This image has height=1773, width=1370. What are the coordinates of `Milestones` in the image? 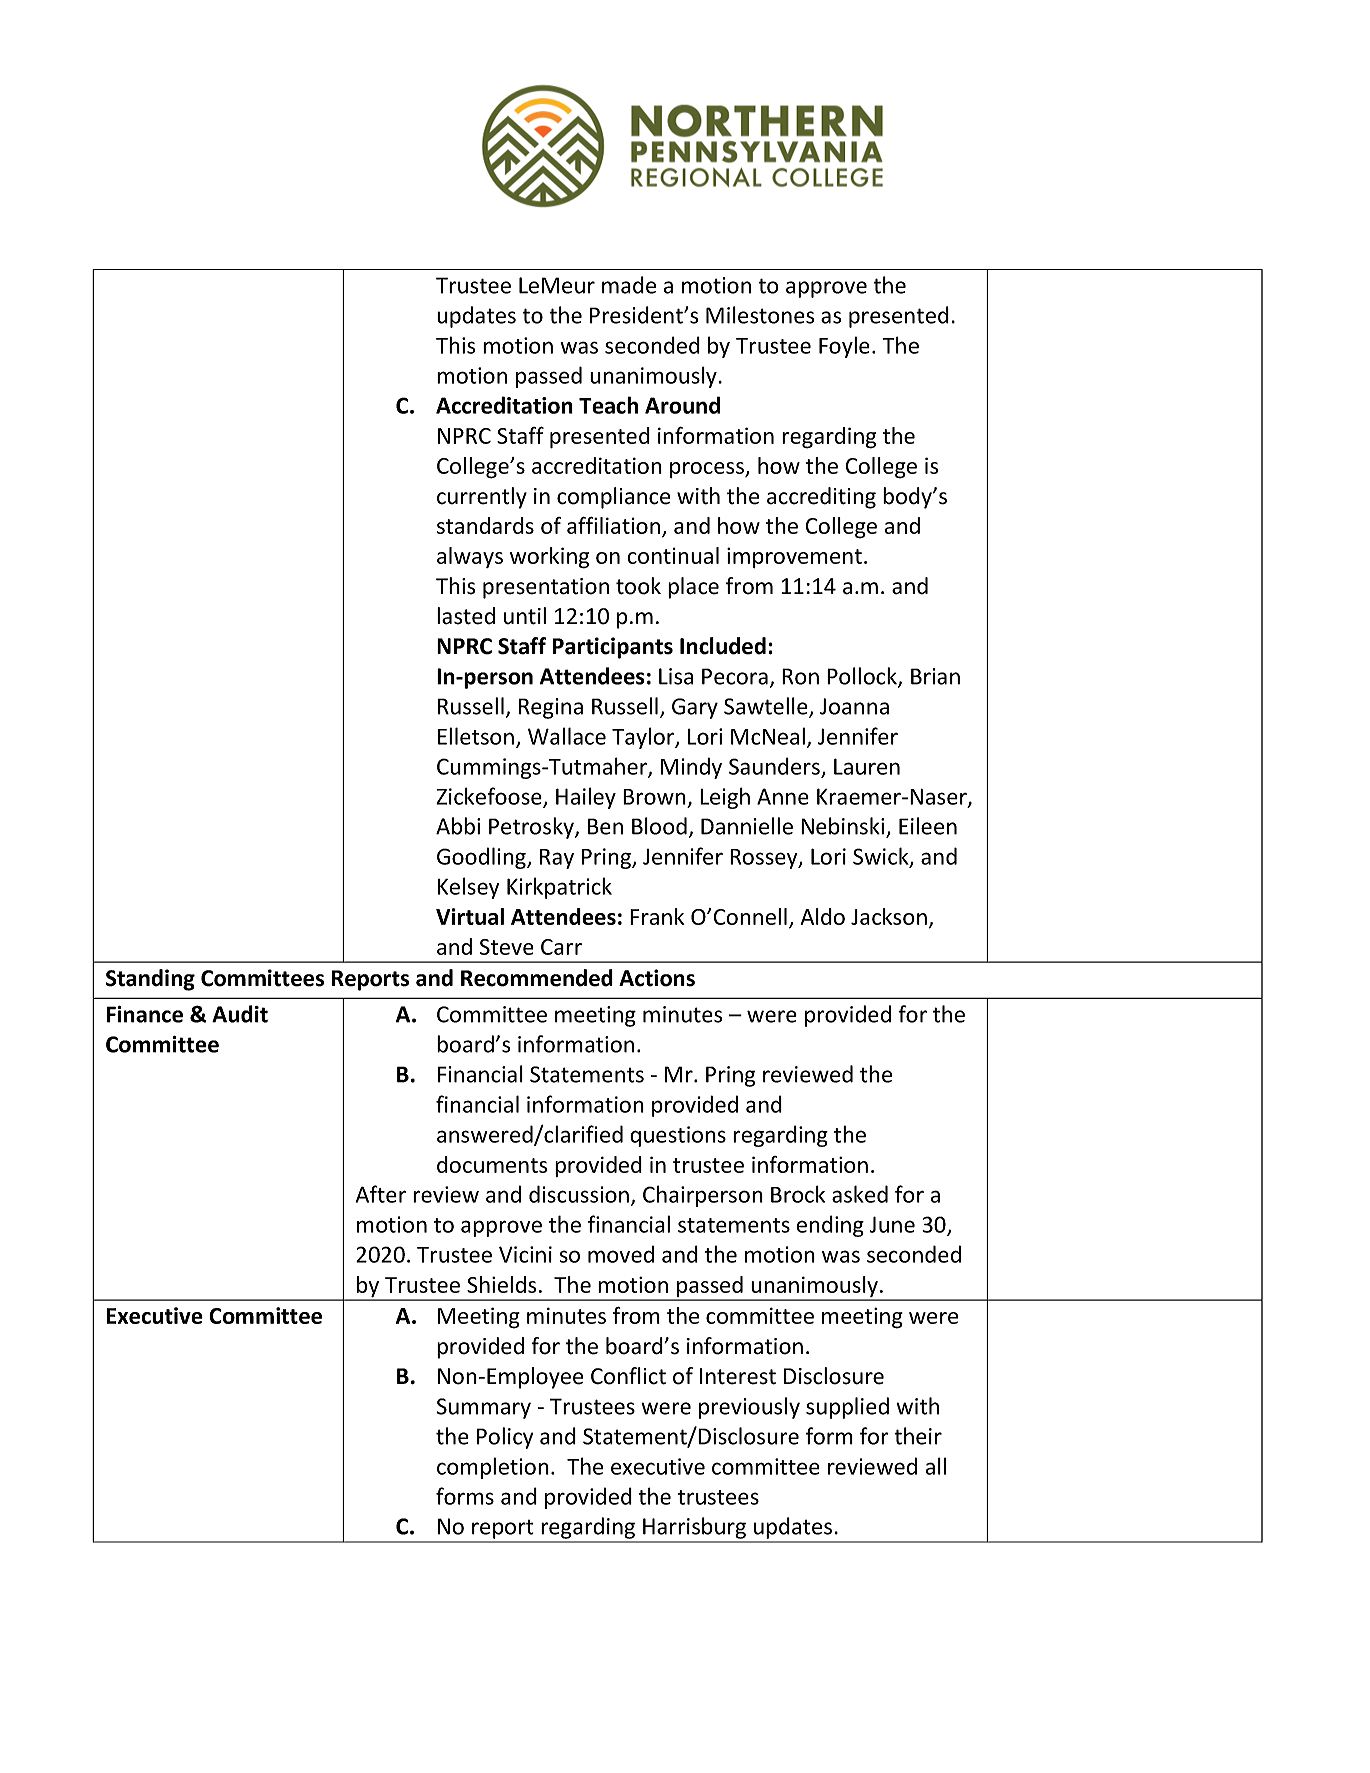 It's located at (760, 315).
